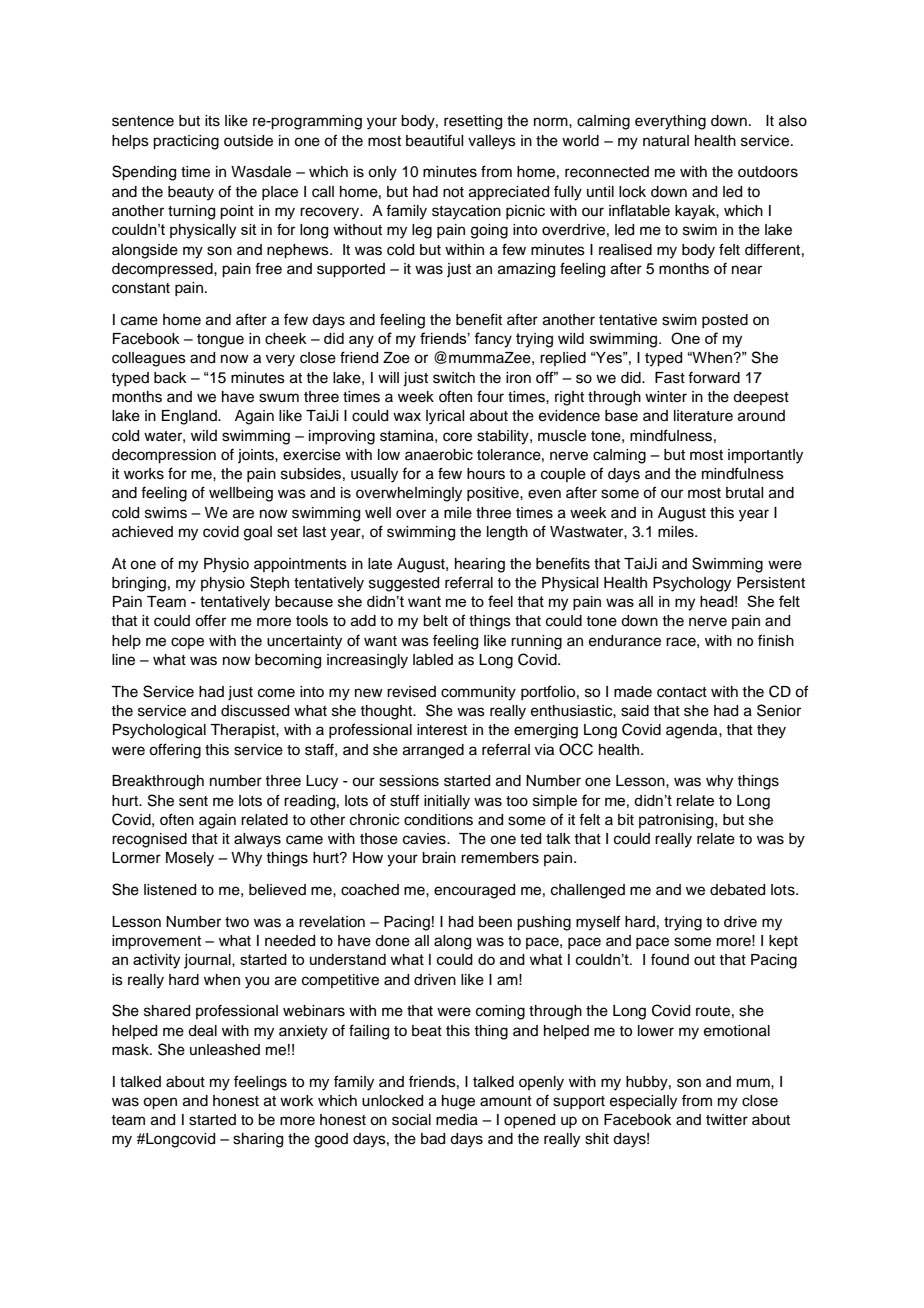  I want to click on patronising, so click(677, 821).
